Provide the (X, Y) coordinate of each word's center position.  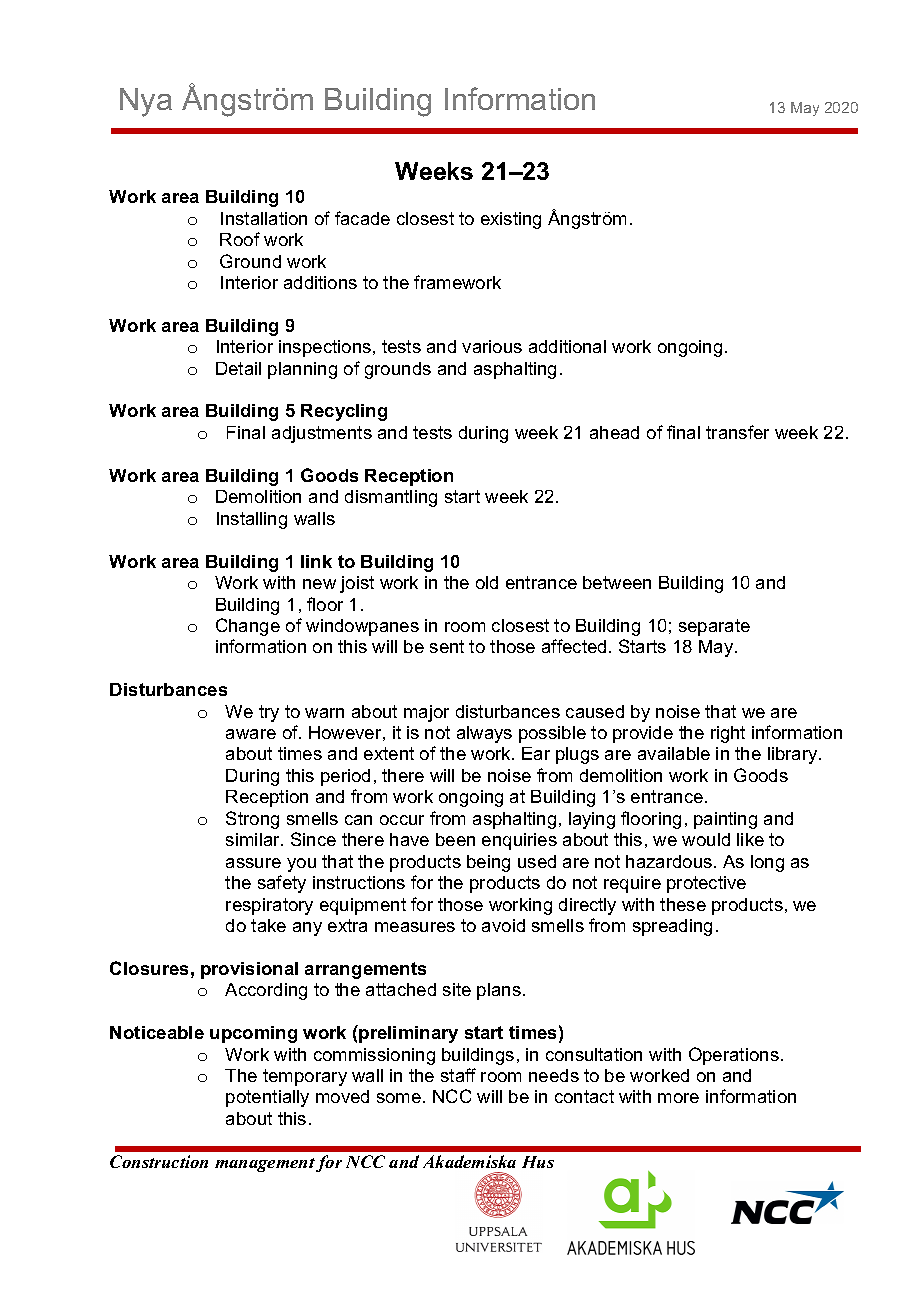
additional (567, 346)
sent (447, 646)
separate (714, 627)
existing (511, 220)
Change (248, 627)
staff (458, 1075)
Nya (146, 102)
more (678, 1098)
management (265, 1165)
